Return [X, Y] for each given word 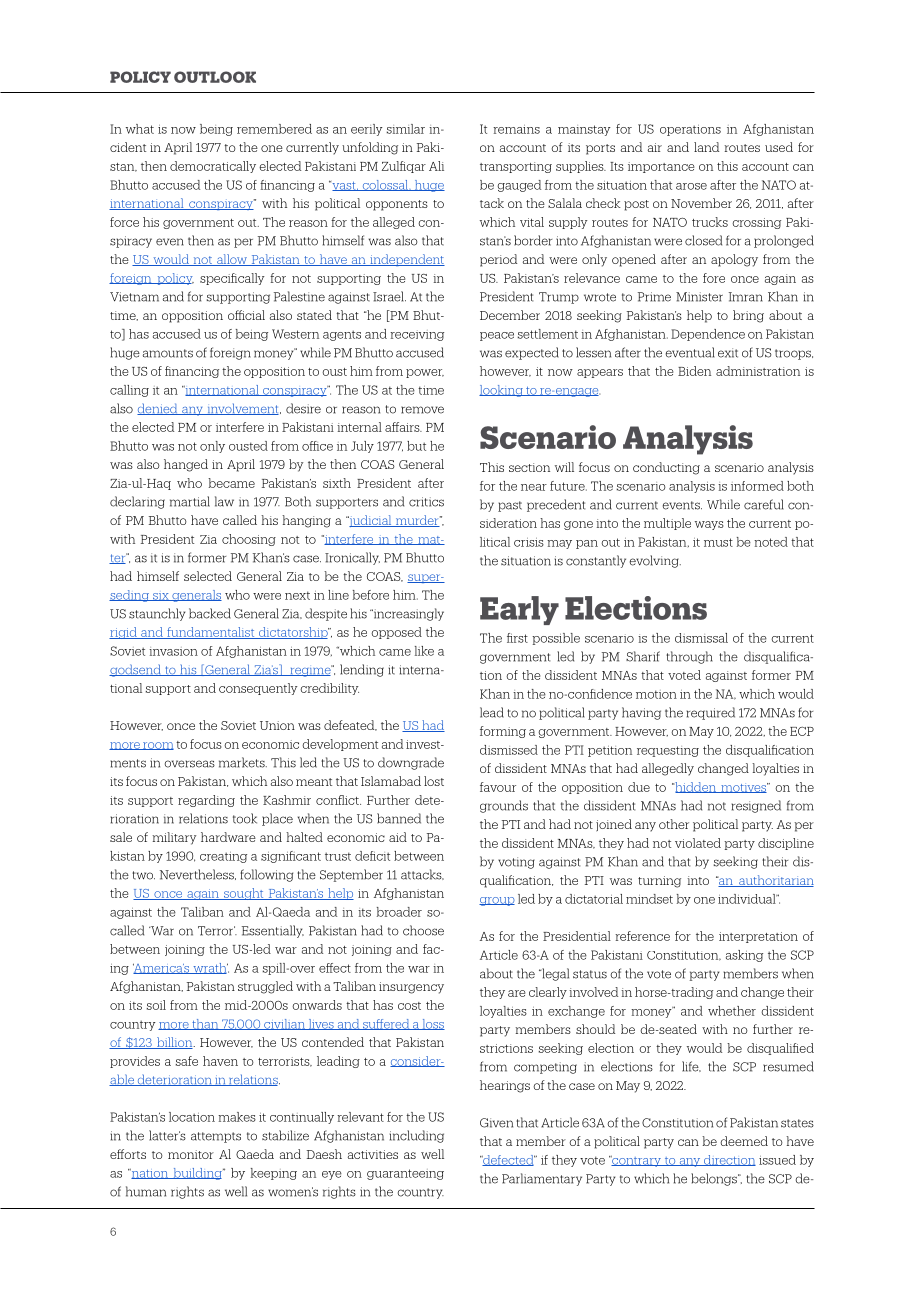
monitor [191, 1154]
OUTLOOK [215, 77]
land [706, 147]
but [416, 446]
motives [744, 788]
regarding [206, 801]
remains [516, 129]
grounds [504, 806]
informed [757, 486]
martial [190, 501]
